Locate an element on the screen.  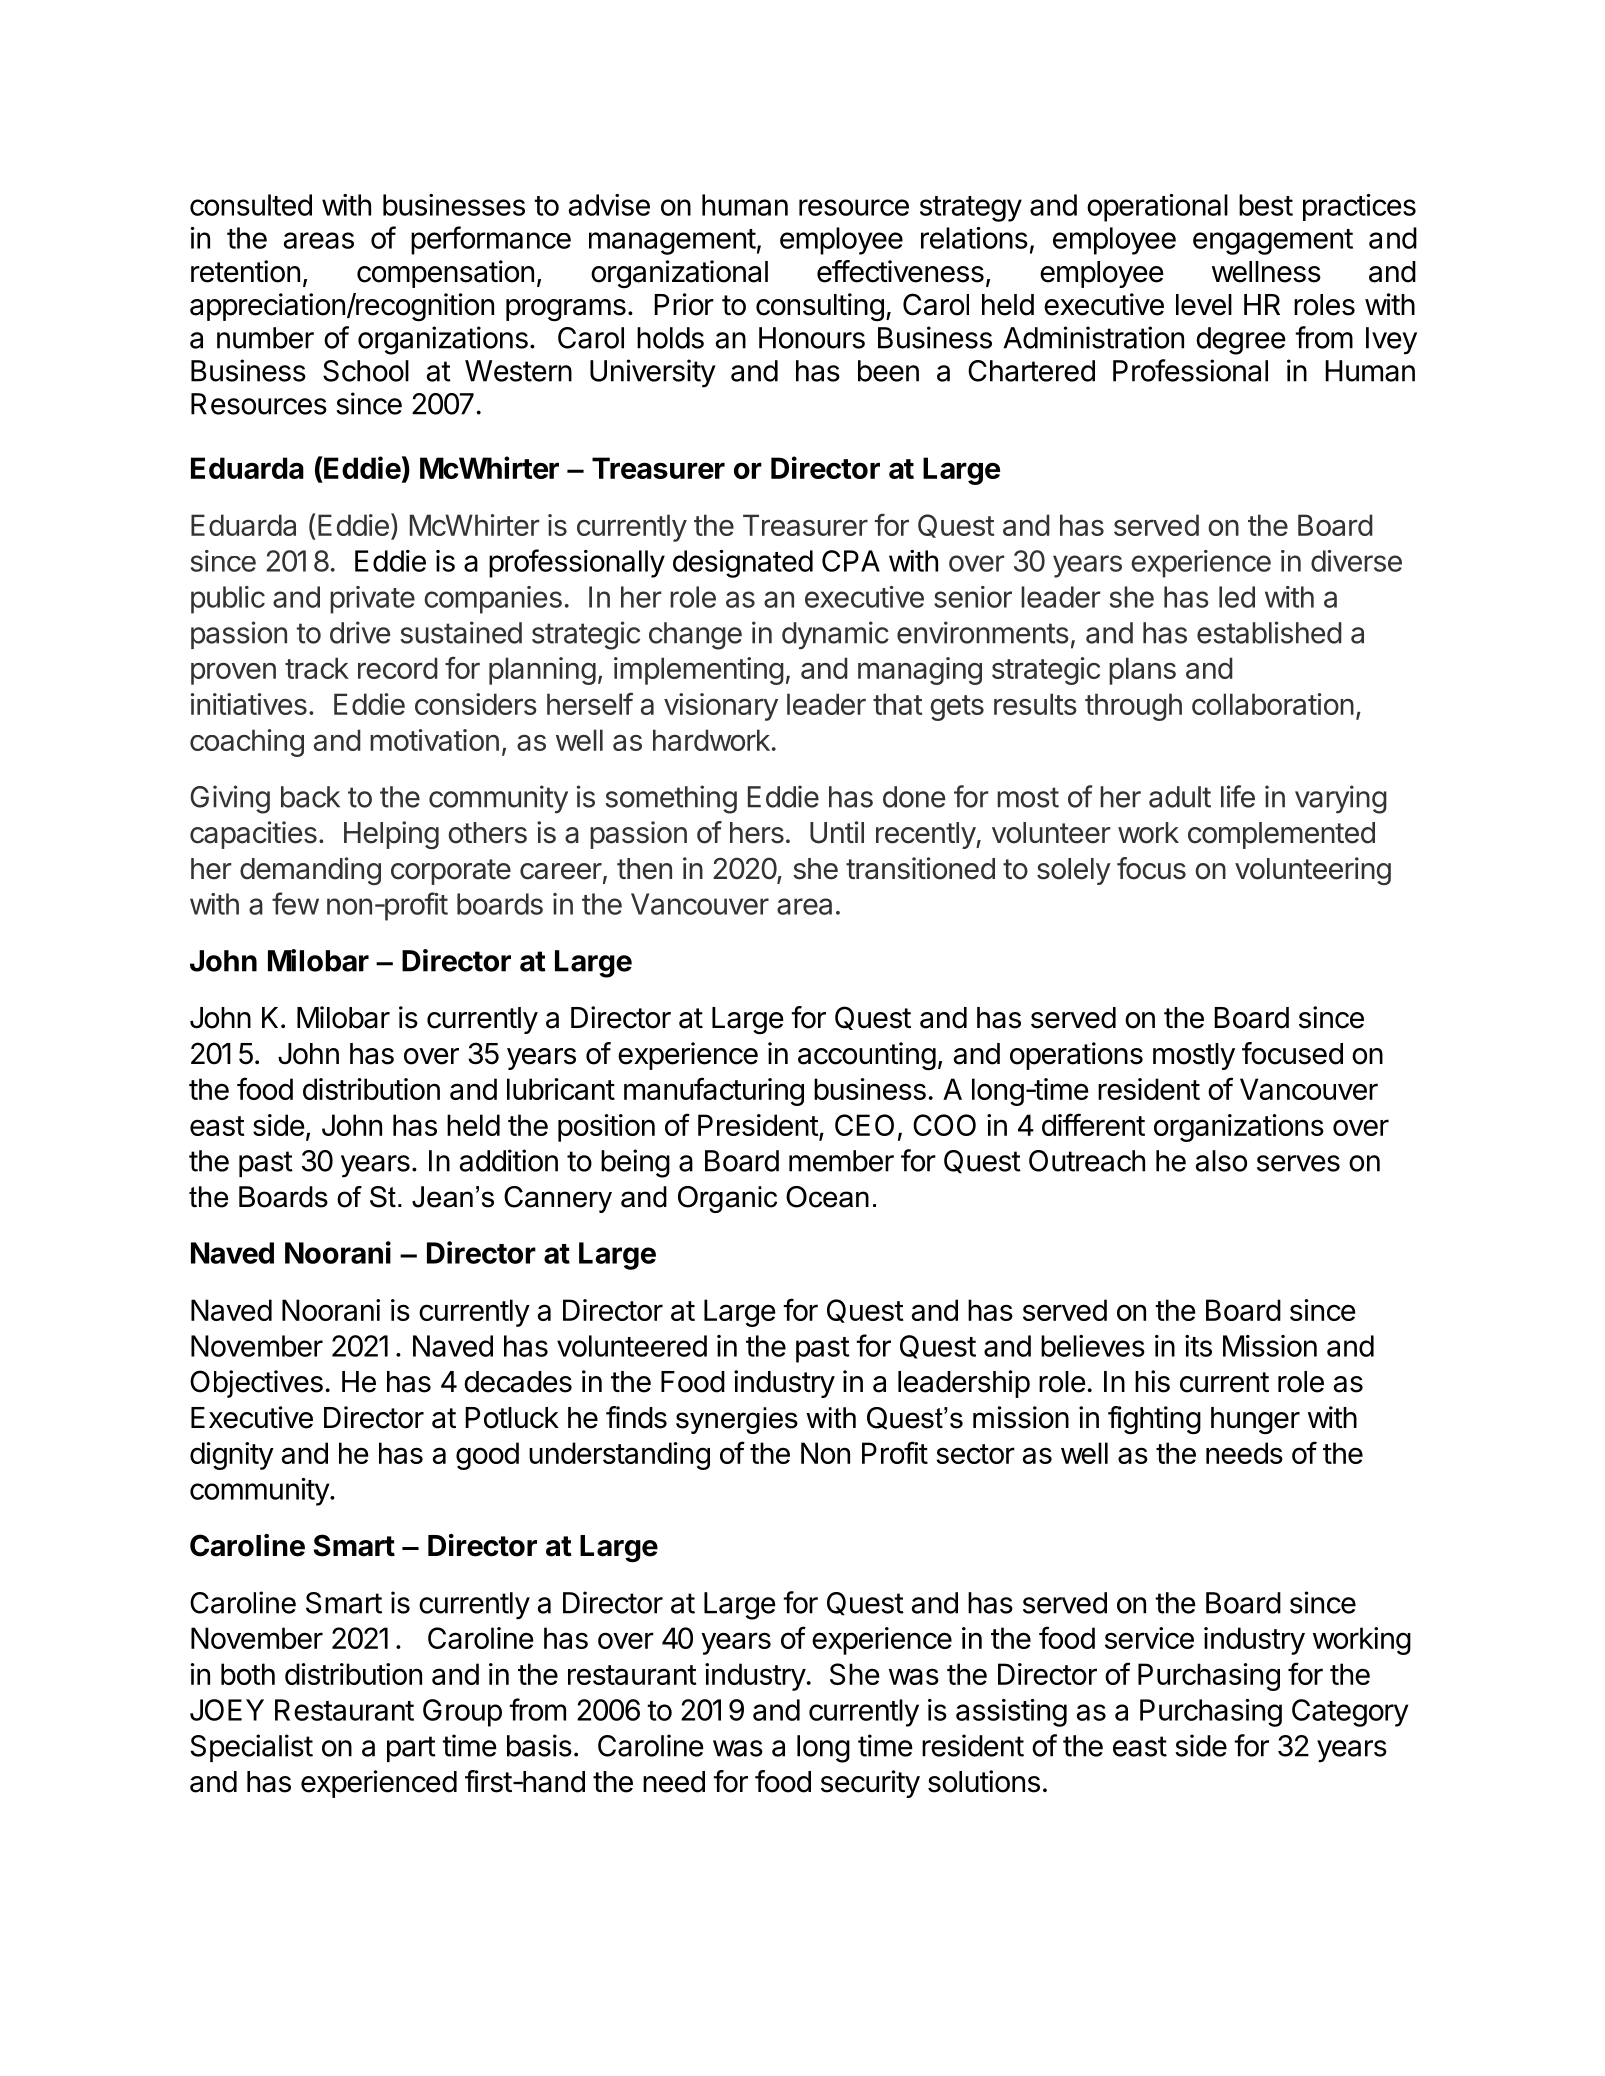
visionary is located at coordinates (721, 707).
